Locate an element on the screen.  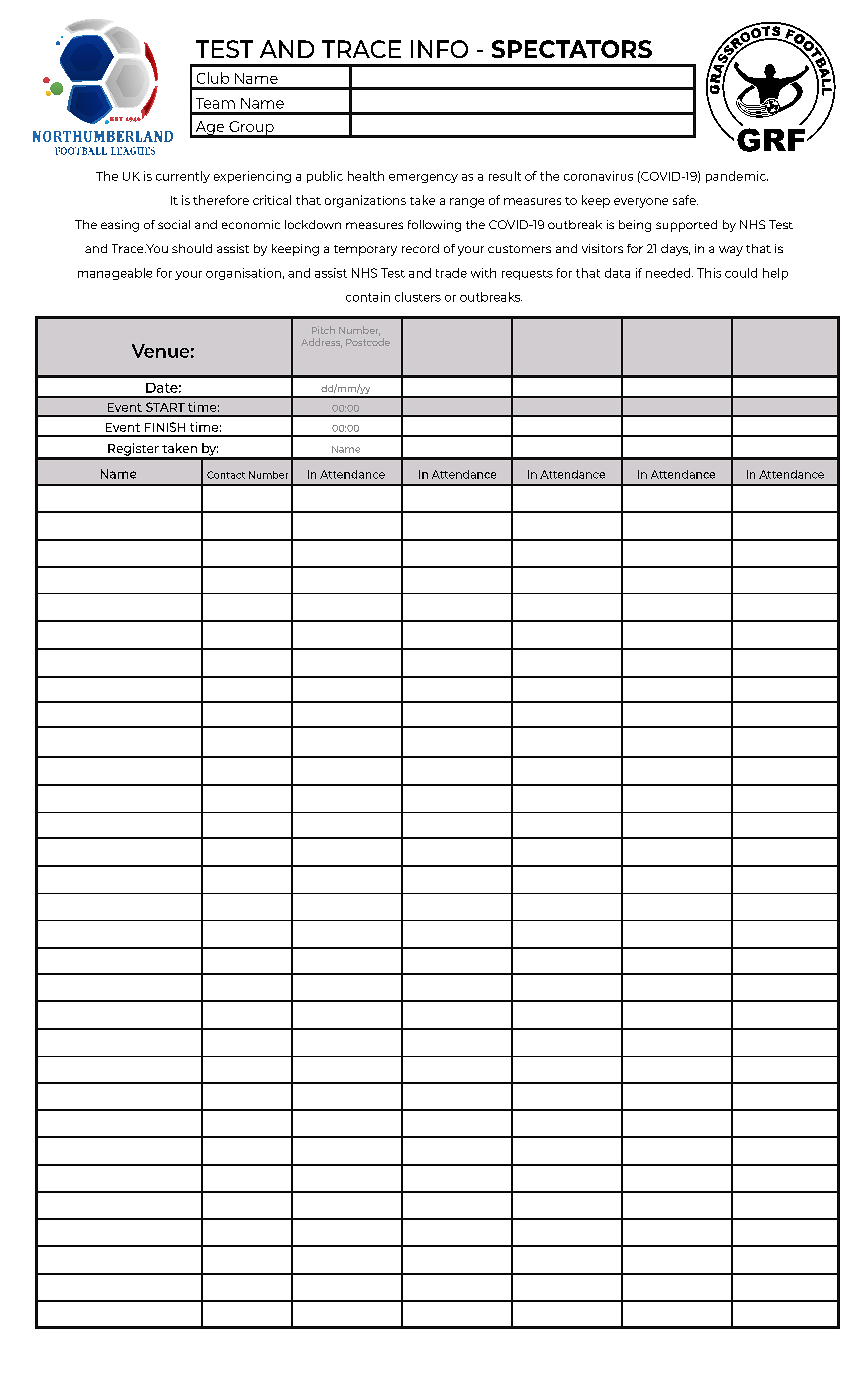
INFO is located at coordinates (439, 49).
